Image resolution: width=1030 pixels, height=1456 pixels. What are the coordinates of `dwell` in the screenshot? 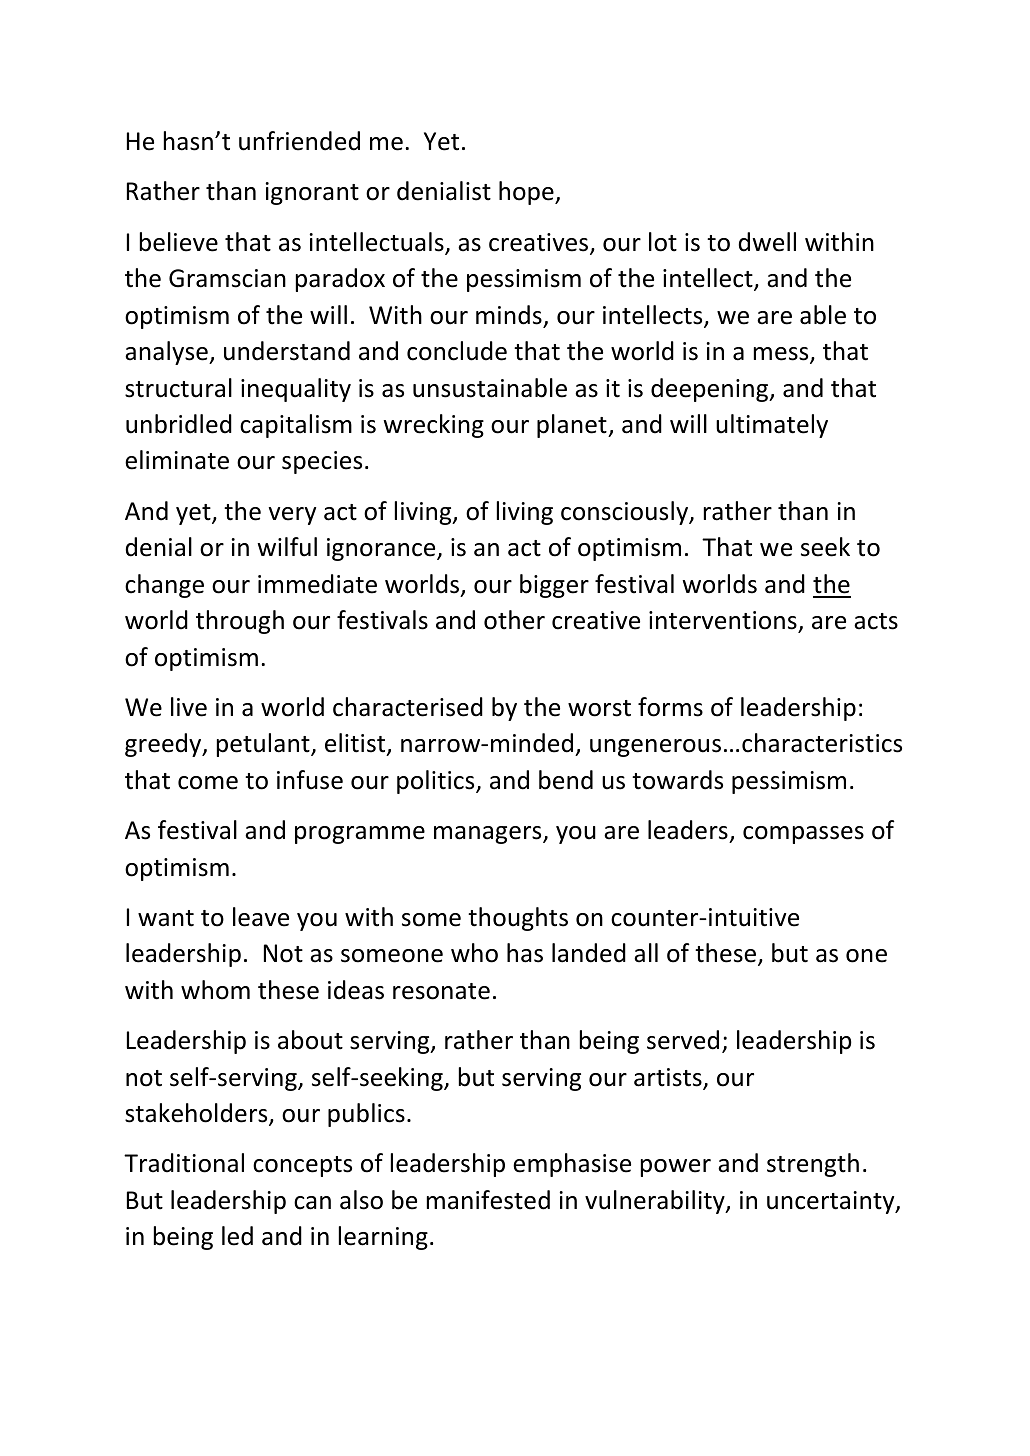 It's located at (767, 242).
